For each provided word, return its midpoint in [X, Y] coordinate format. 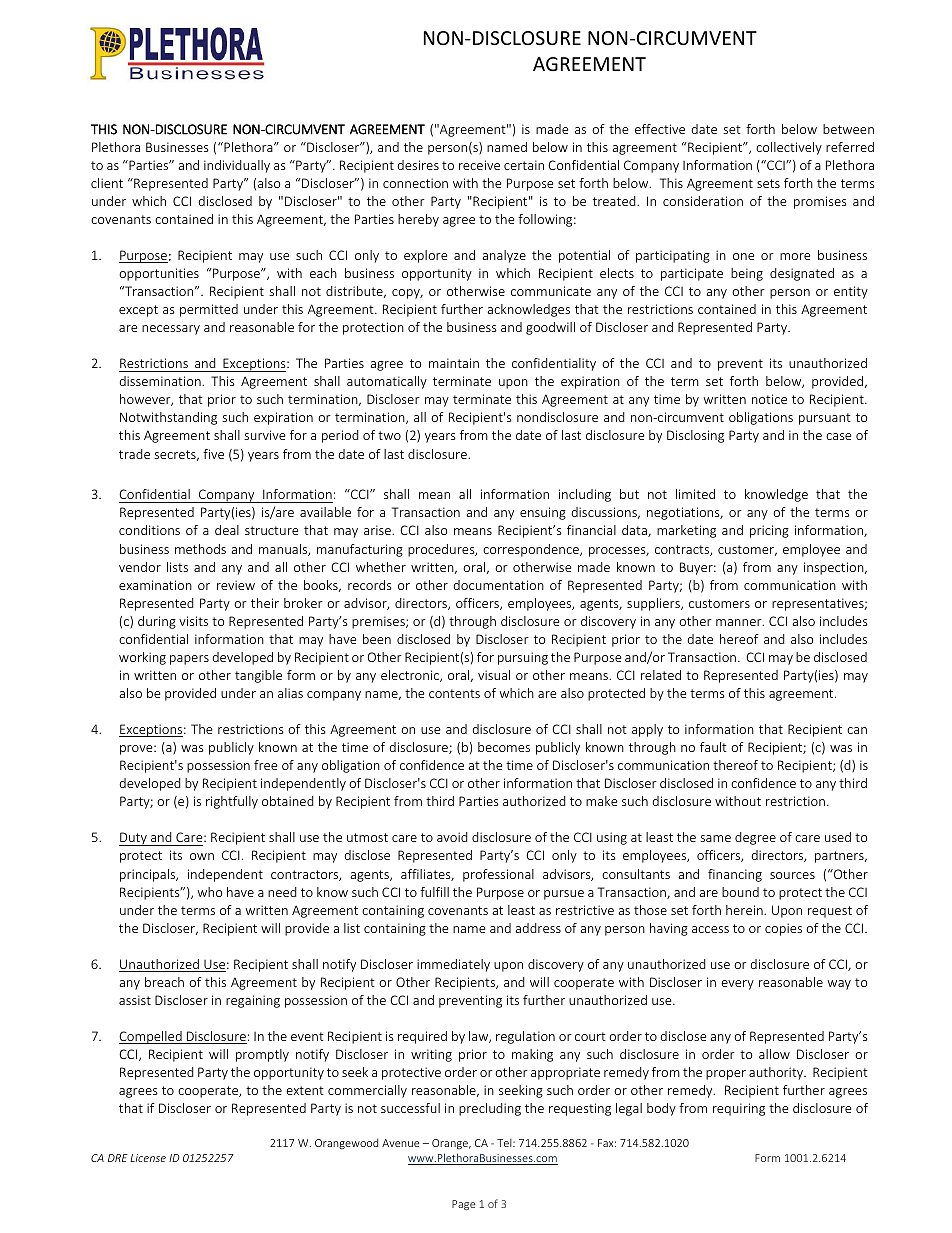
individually [237, 166]
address [538, 928]
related [661, 675]
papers [189, 660]
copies [783, 929]
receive [479, 165]
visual [494, 675]
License [148, 1158]
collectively [789, 148]
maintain [454, 363]
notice [769, 399]
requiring [739, 1109]
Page [463, 1205]
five [213, 454]
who [210, 892]
